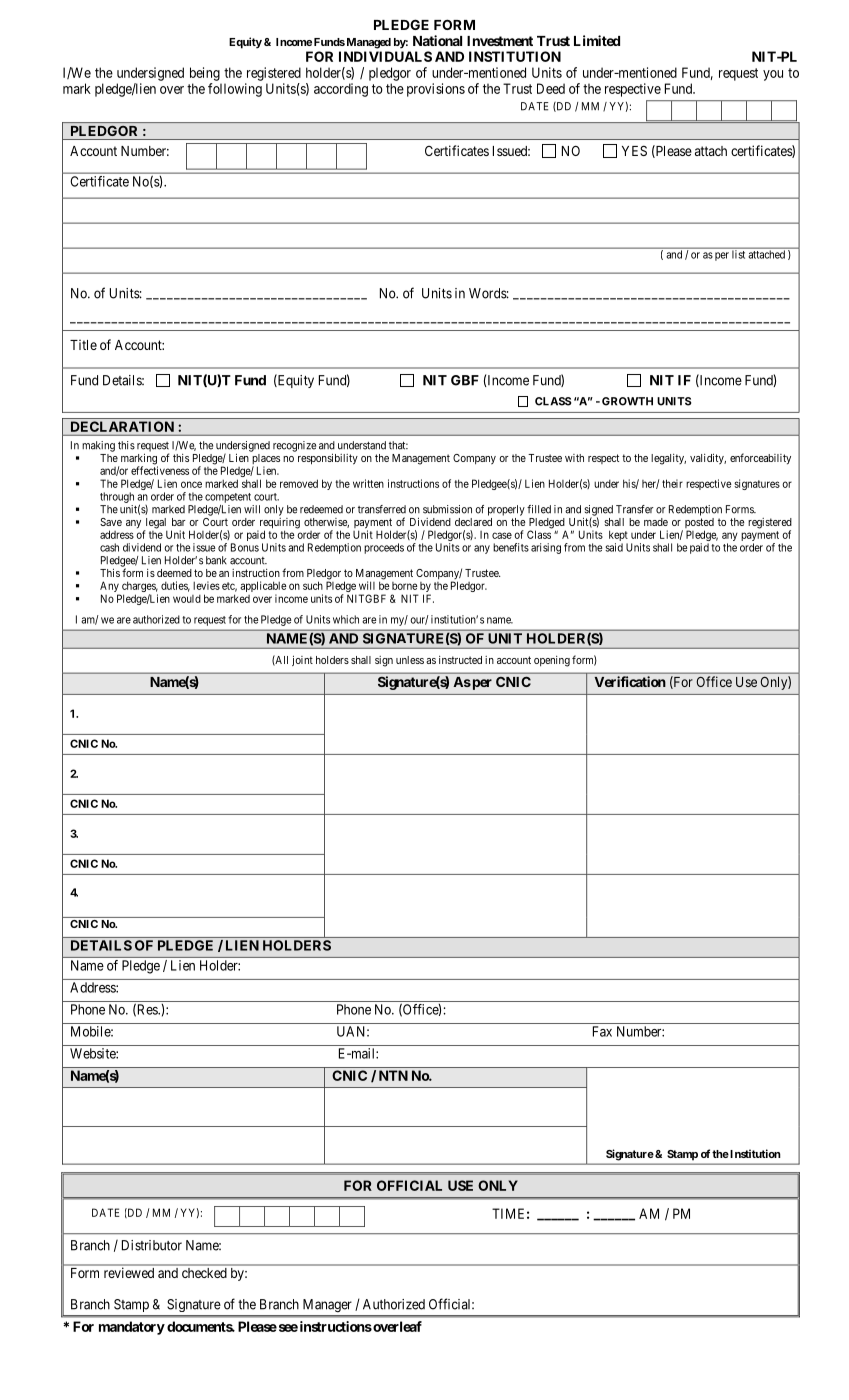  Describe the element at coordinates (405, 586) in the screenshot. I see `borne` at that location.
